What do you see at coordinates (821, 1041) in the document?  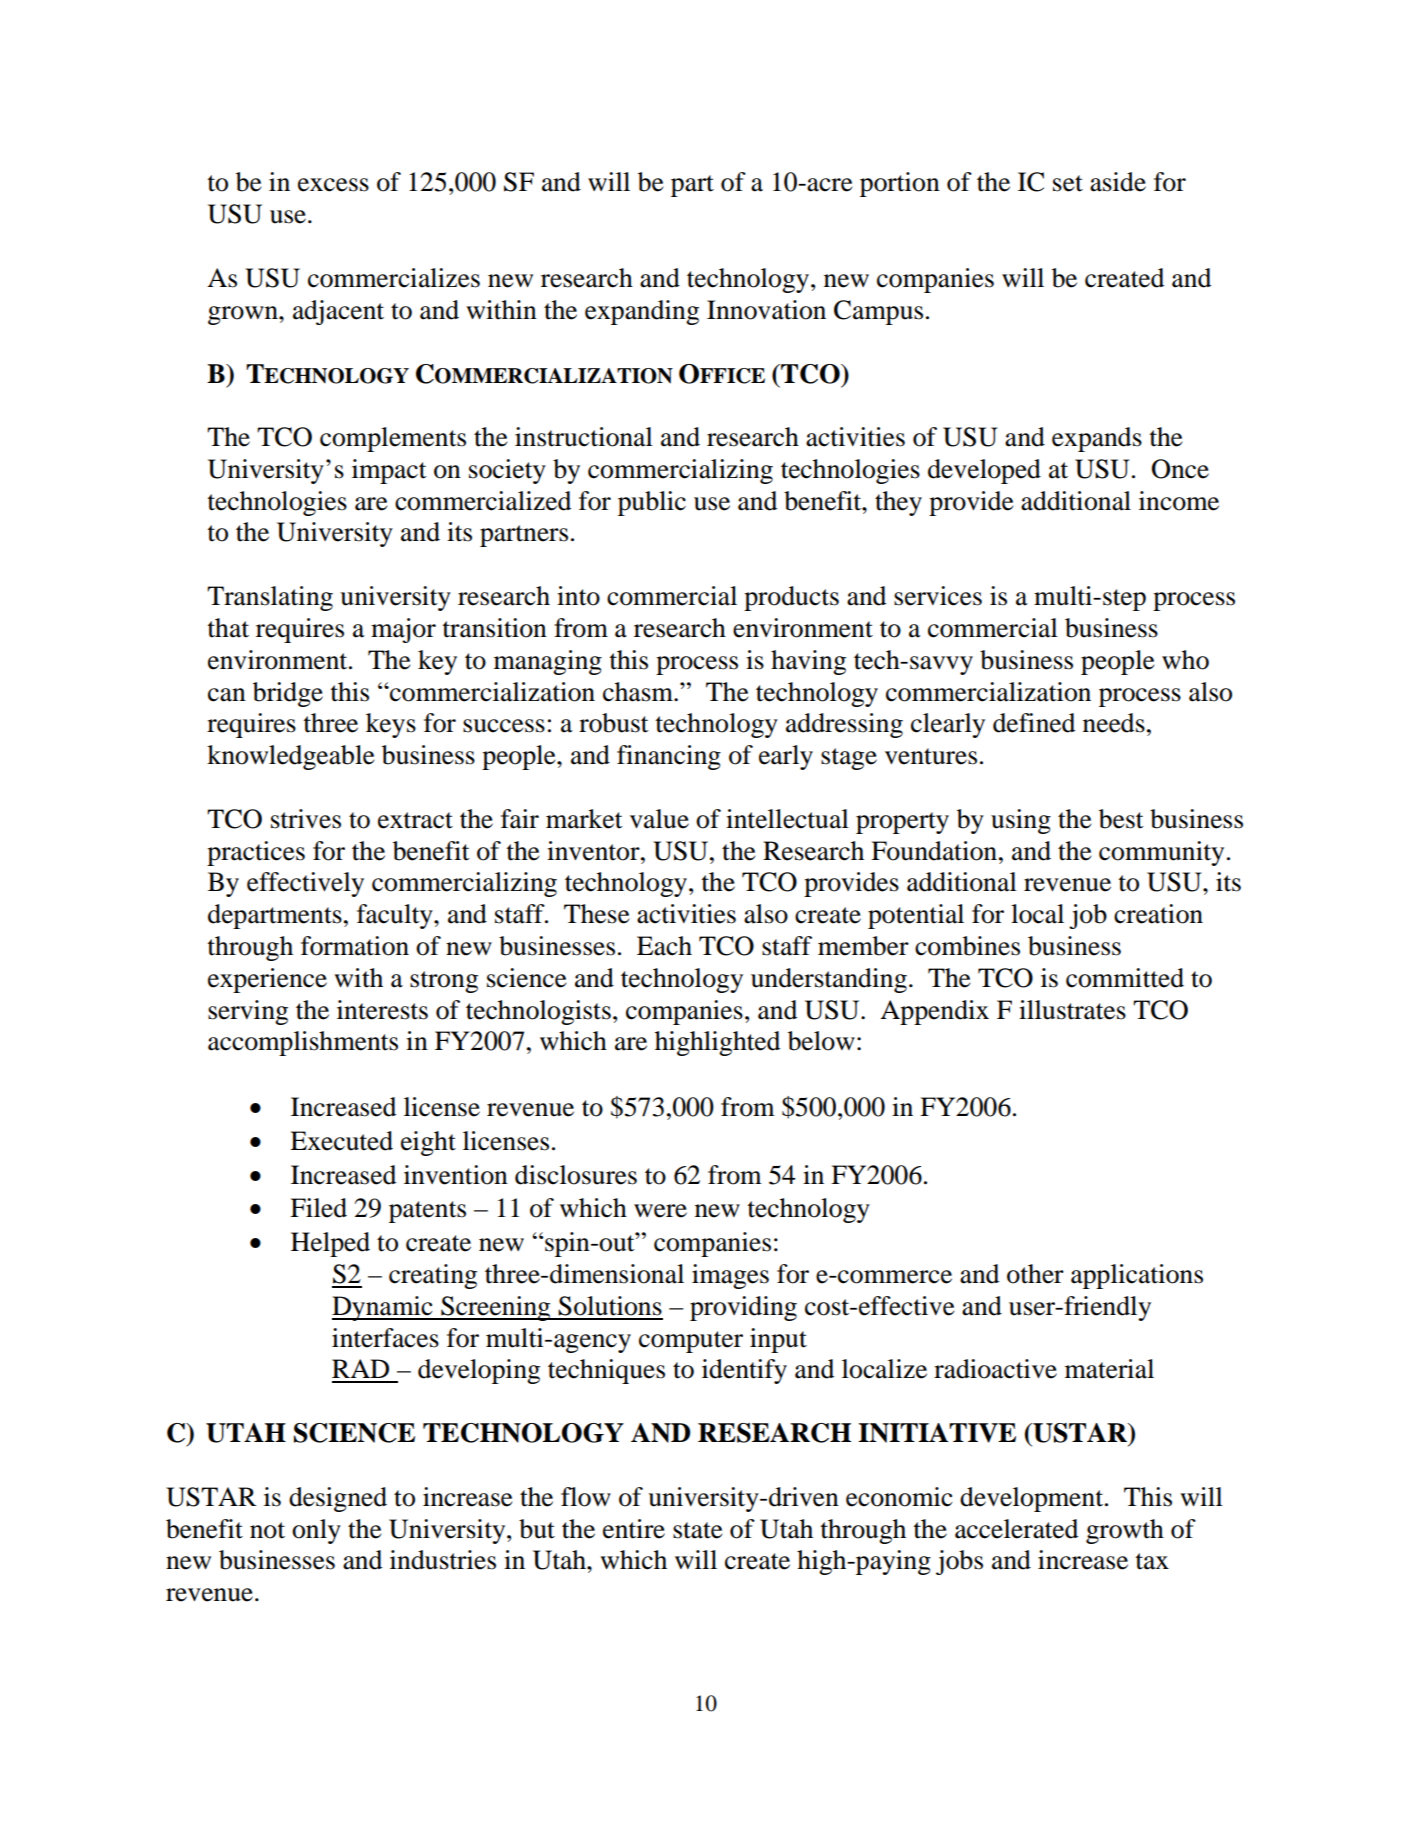 I see `below` at bounding box center [821, 1041].
